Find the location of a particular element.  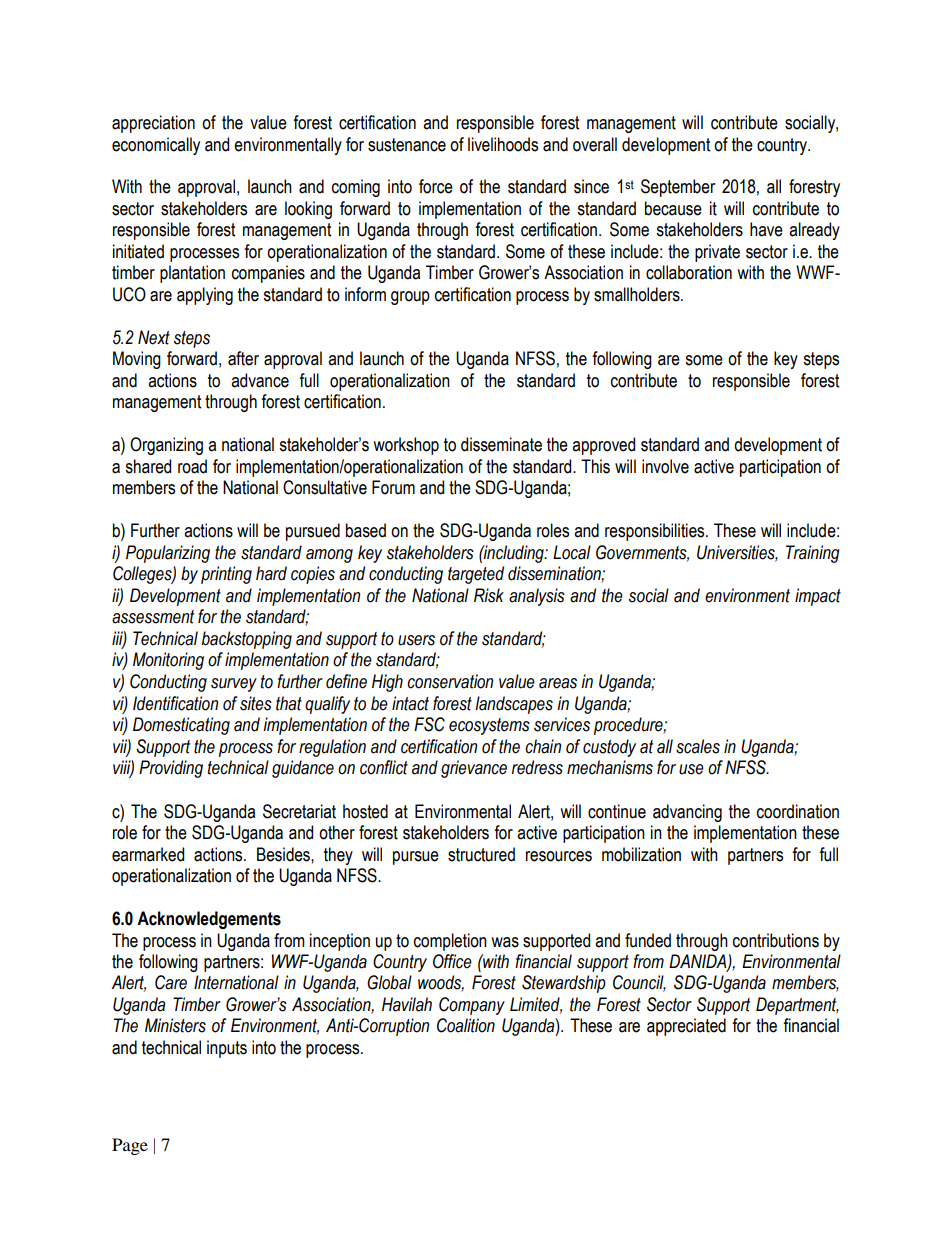

road is located at coordinates (192, 466).
